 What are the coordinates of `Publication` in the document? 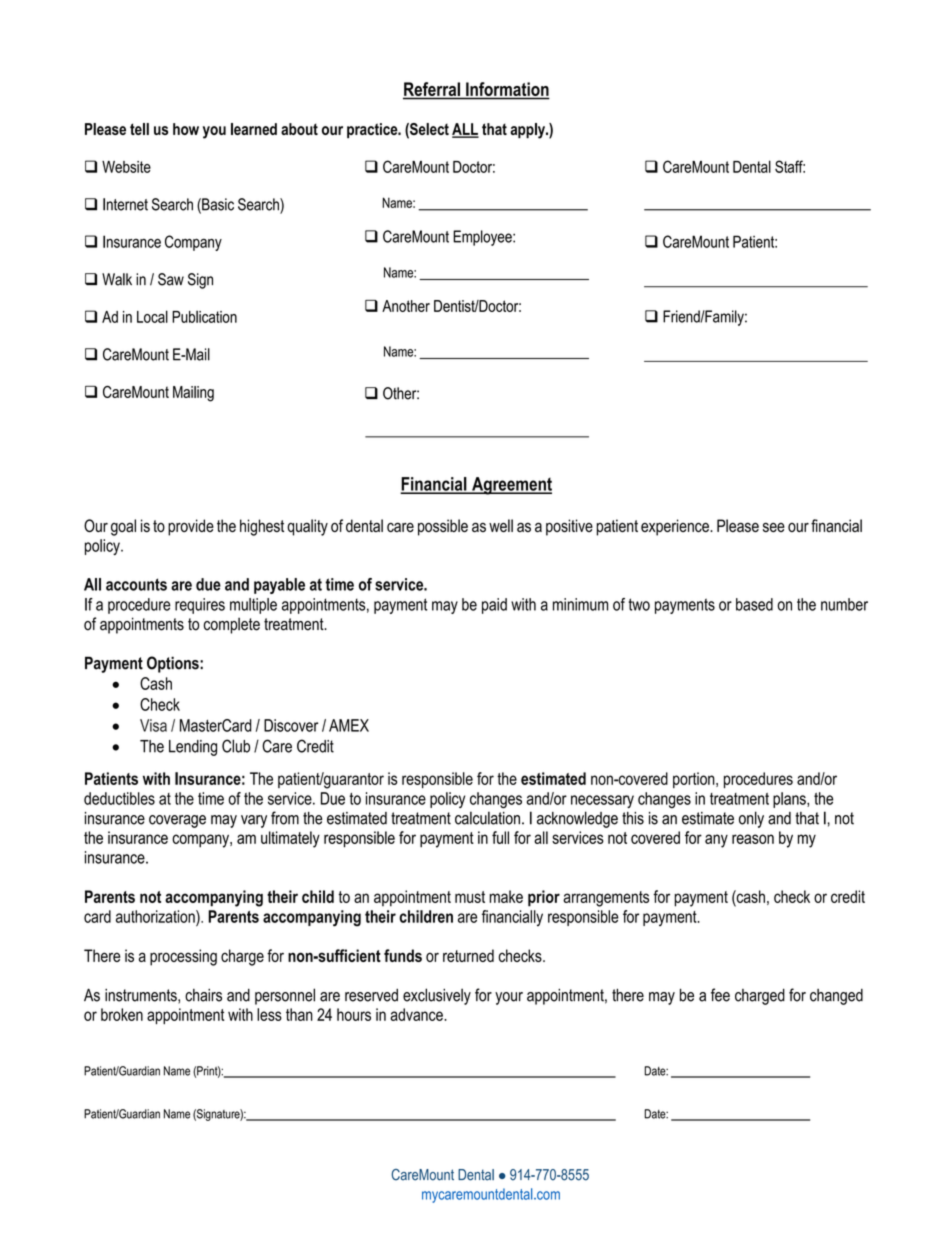 It's located at (204, 316).
